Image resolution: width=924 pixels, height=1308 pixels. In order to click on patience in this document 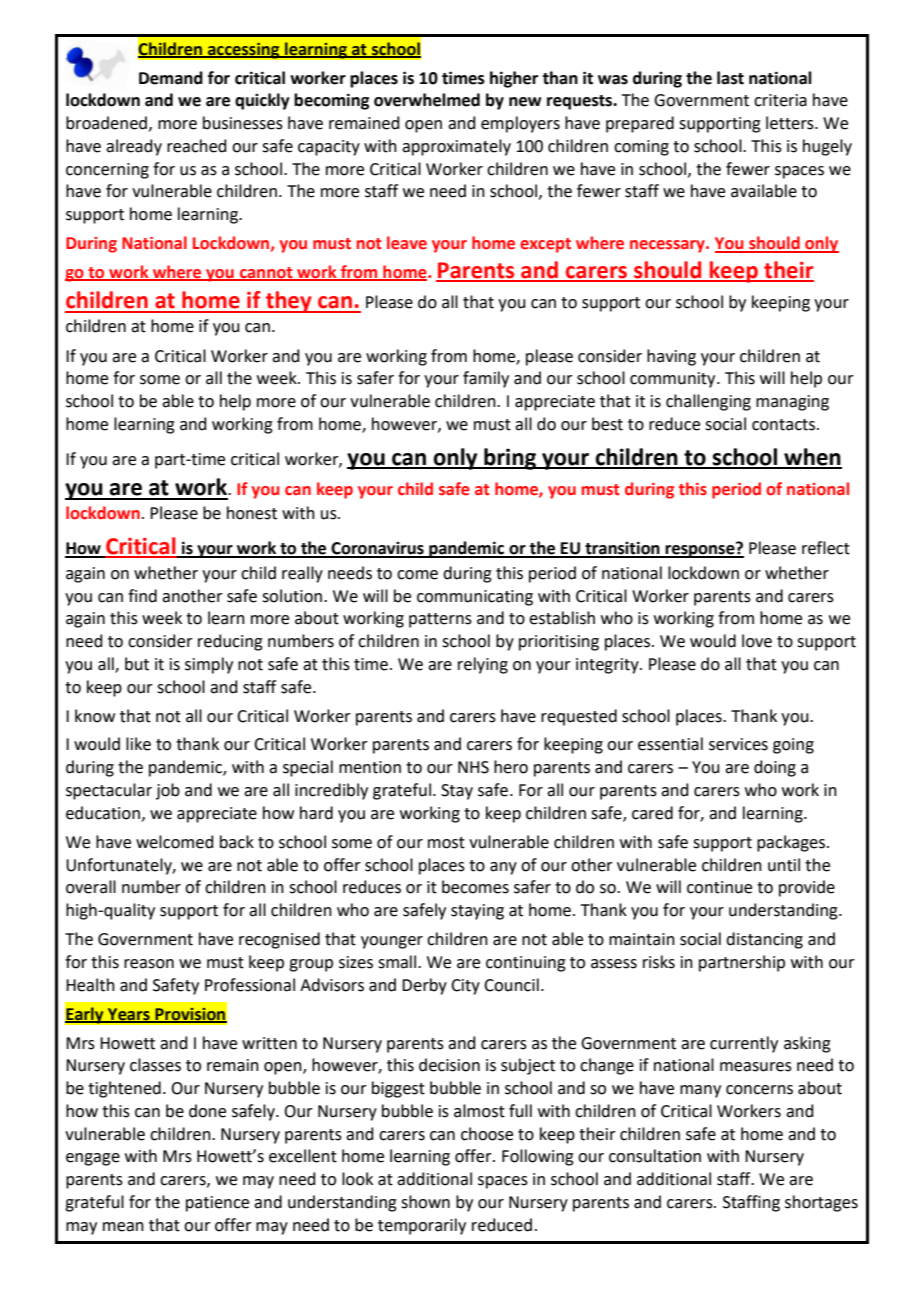, I will do `click(217, 1204)`.
